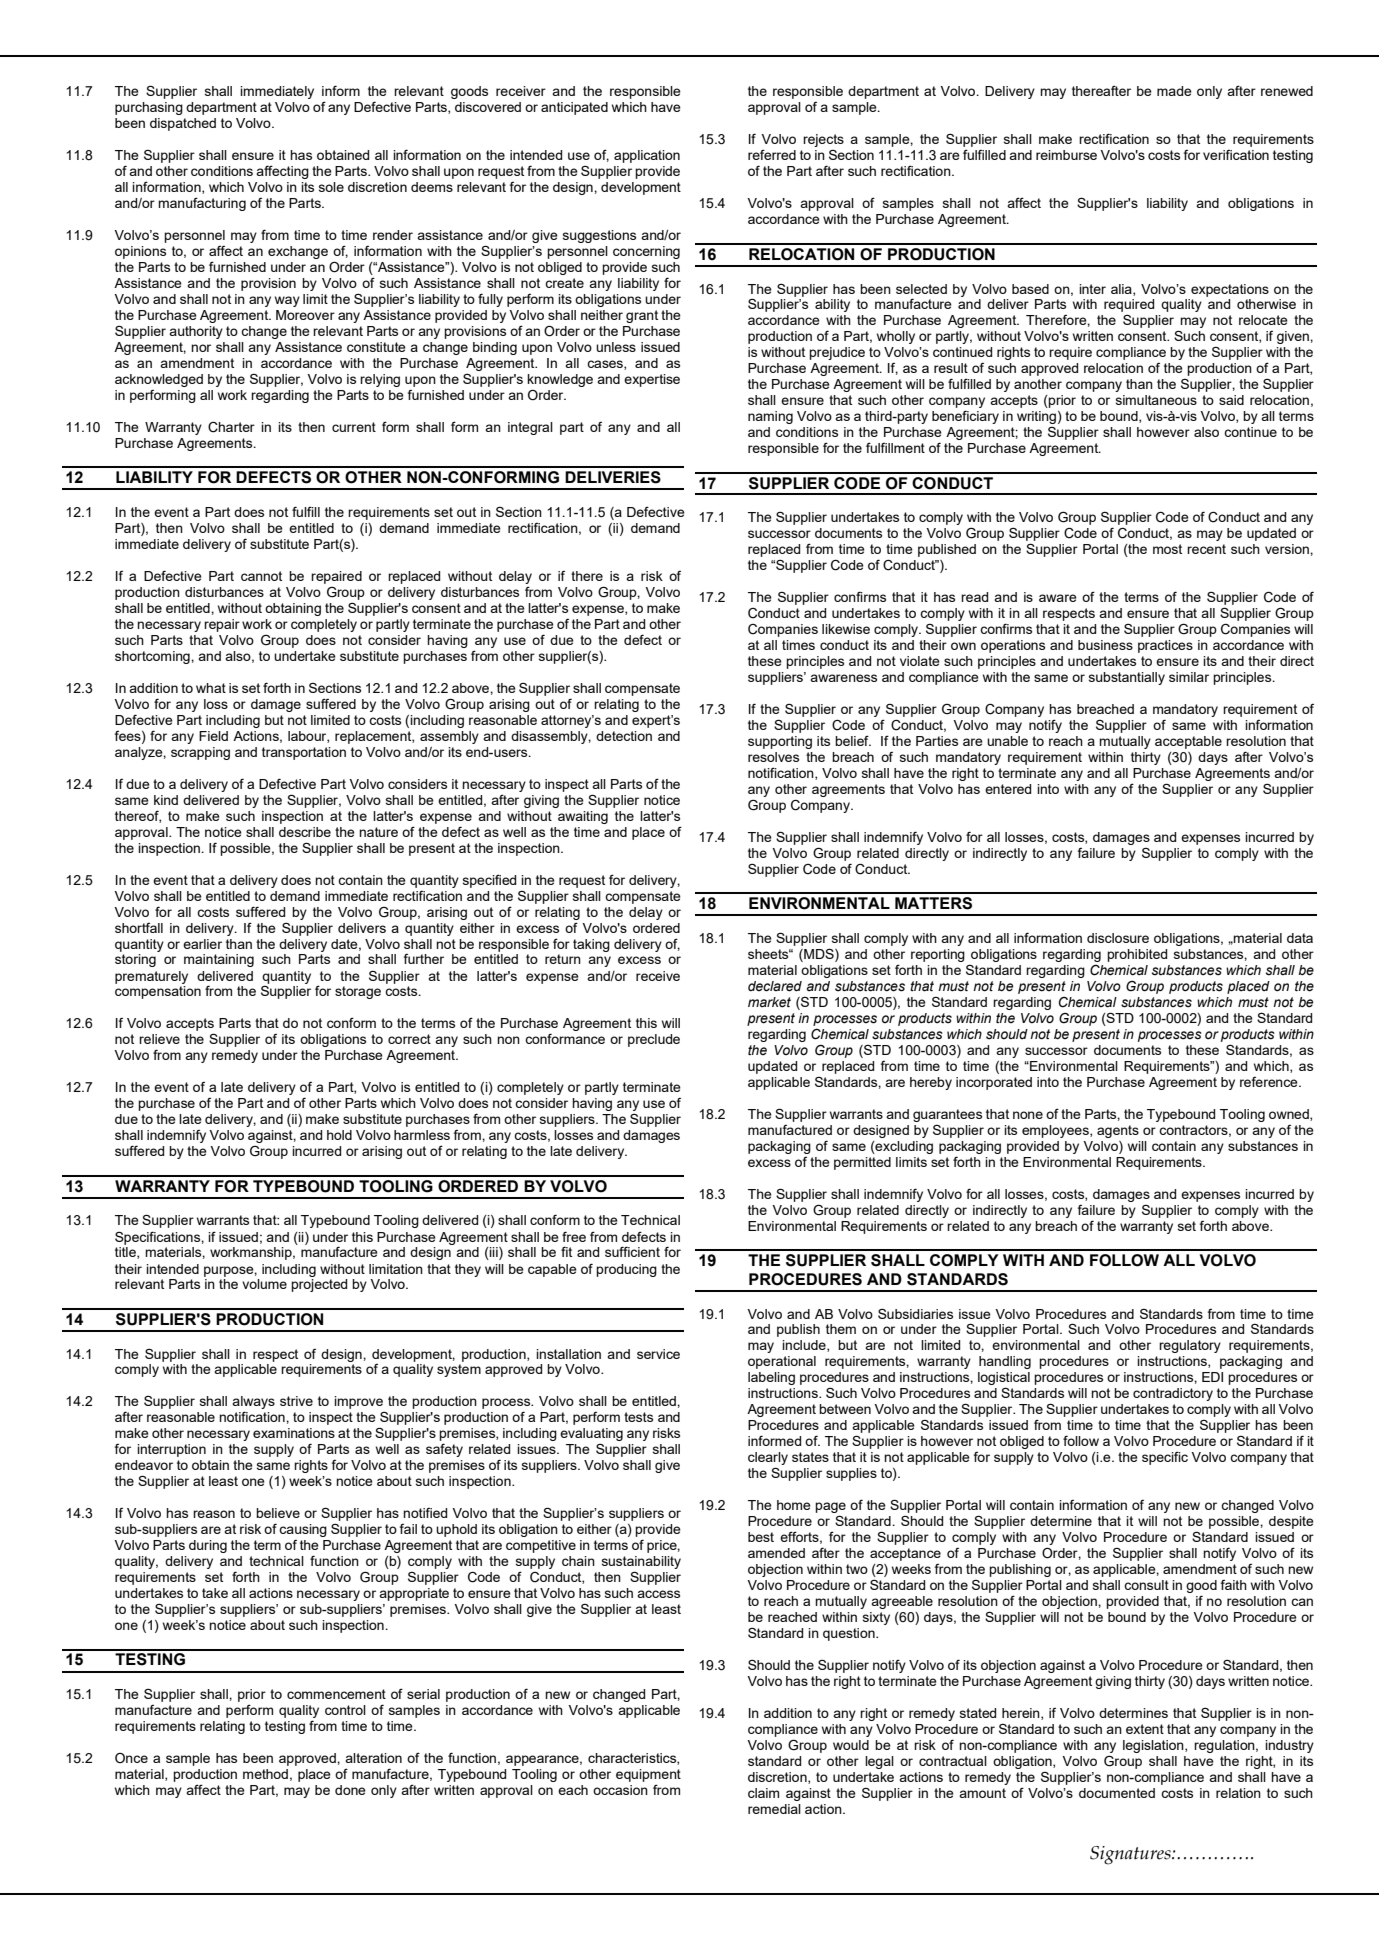 The height and width of the screenshot is (1950, 1379). Describe the element at coordinates (763, 1793) in the screenshot. I see `claim` at that location.
